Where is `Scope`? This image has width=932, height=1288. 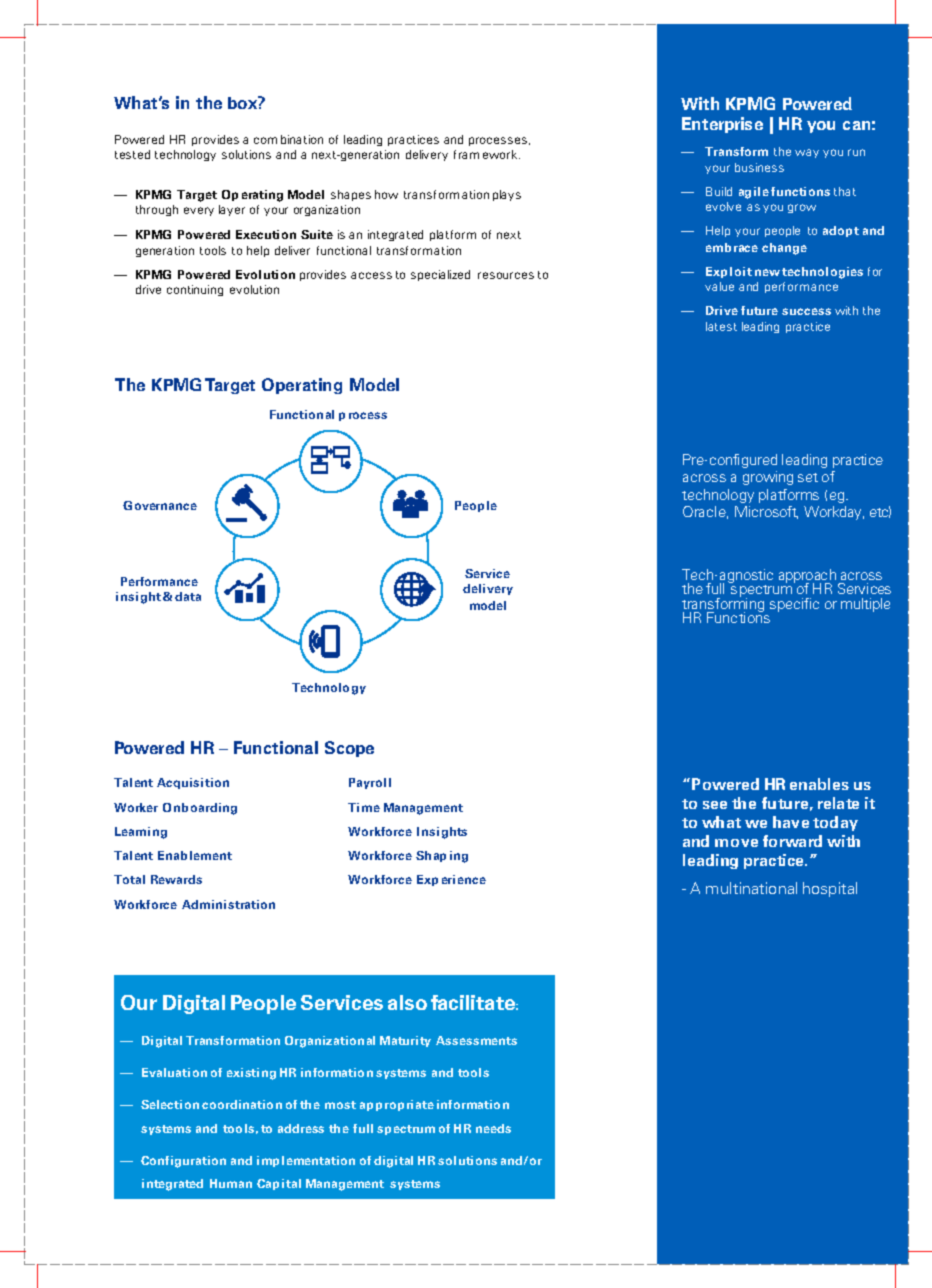 Scope is located at coordinates (349, 749).
